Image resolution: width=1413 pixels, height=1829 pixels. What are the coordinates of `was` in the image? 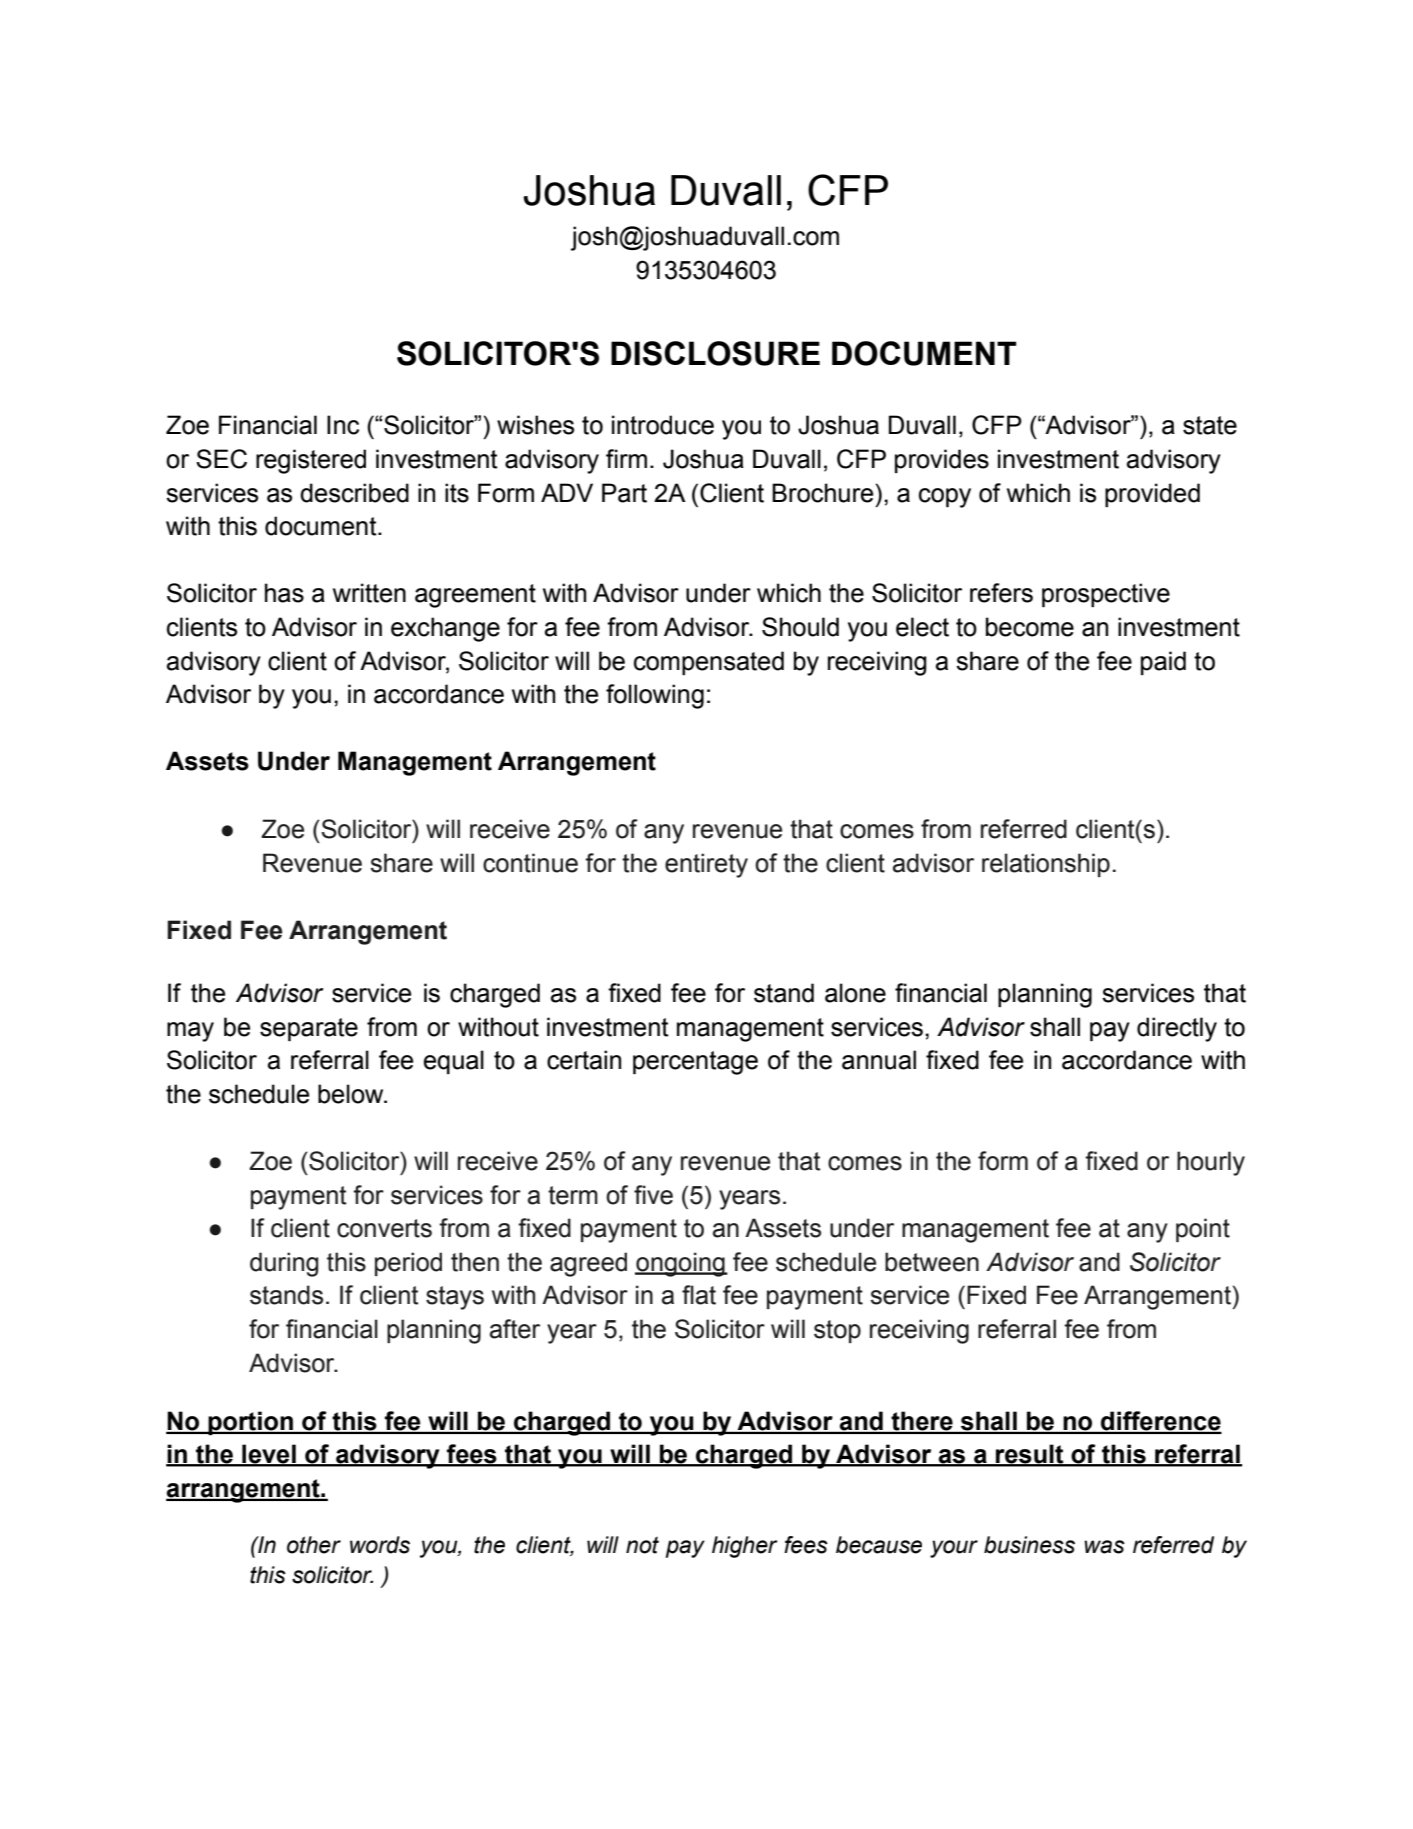 It's located at (1104, 1547).
